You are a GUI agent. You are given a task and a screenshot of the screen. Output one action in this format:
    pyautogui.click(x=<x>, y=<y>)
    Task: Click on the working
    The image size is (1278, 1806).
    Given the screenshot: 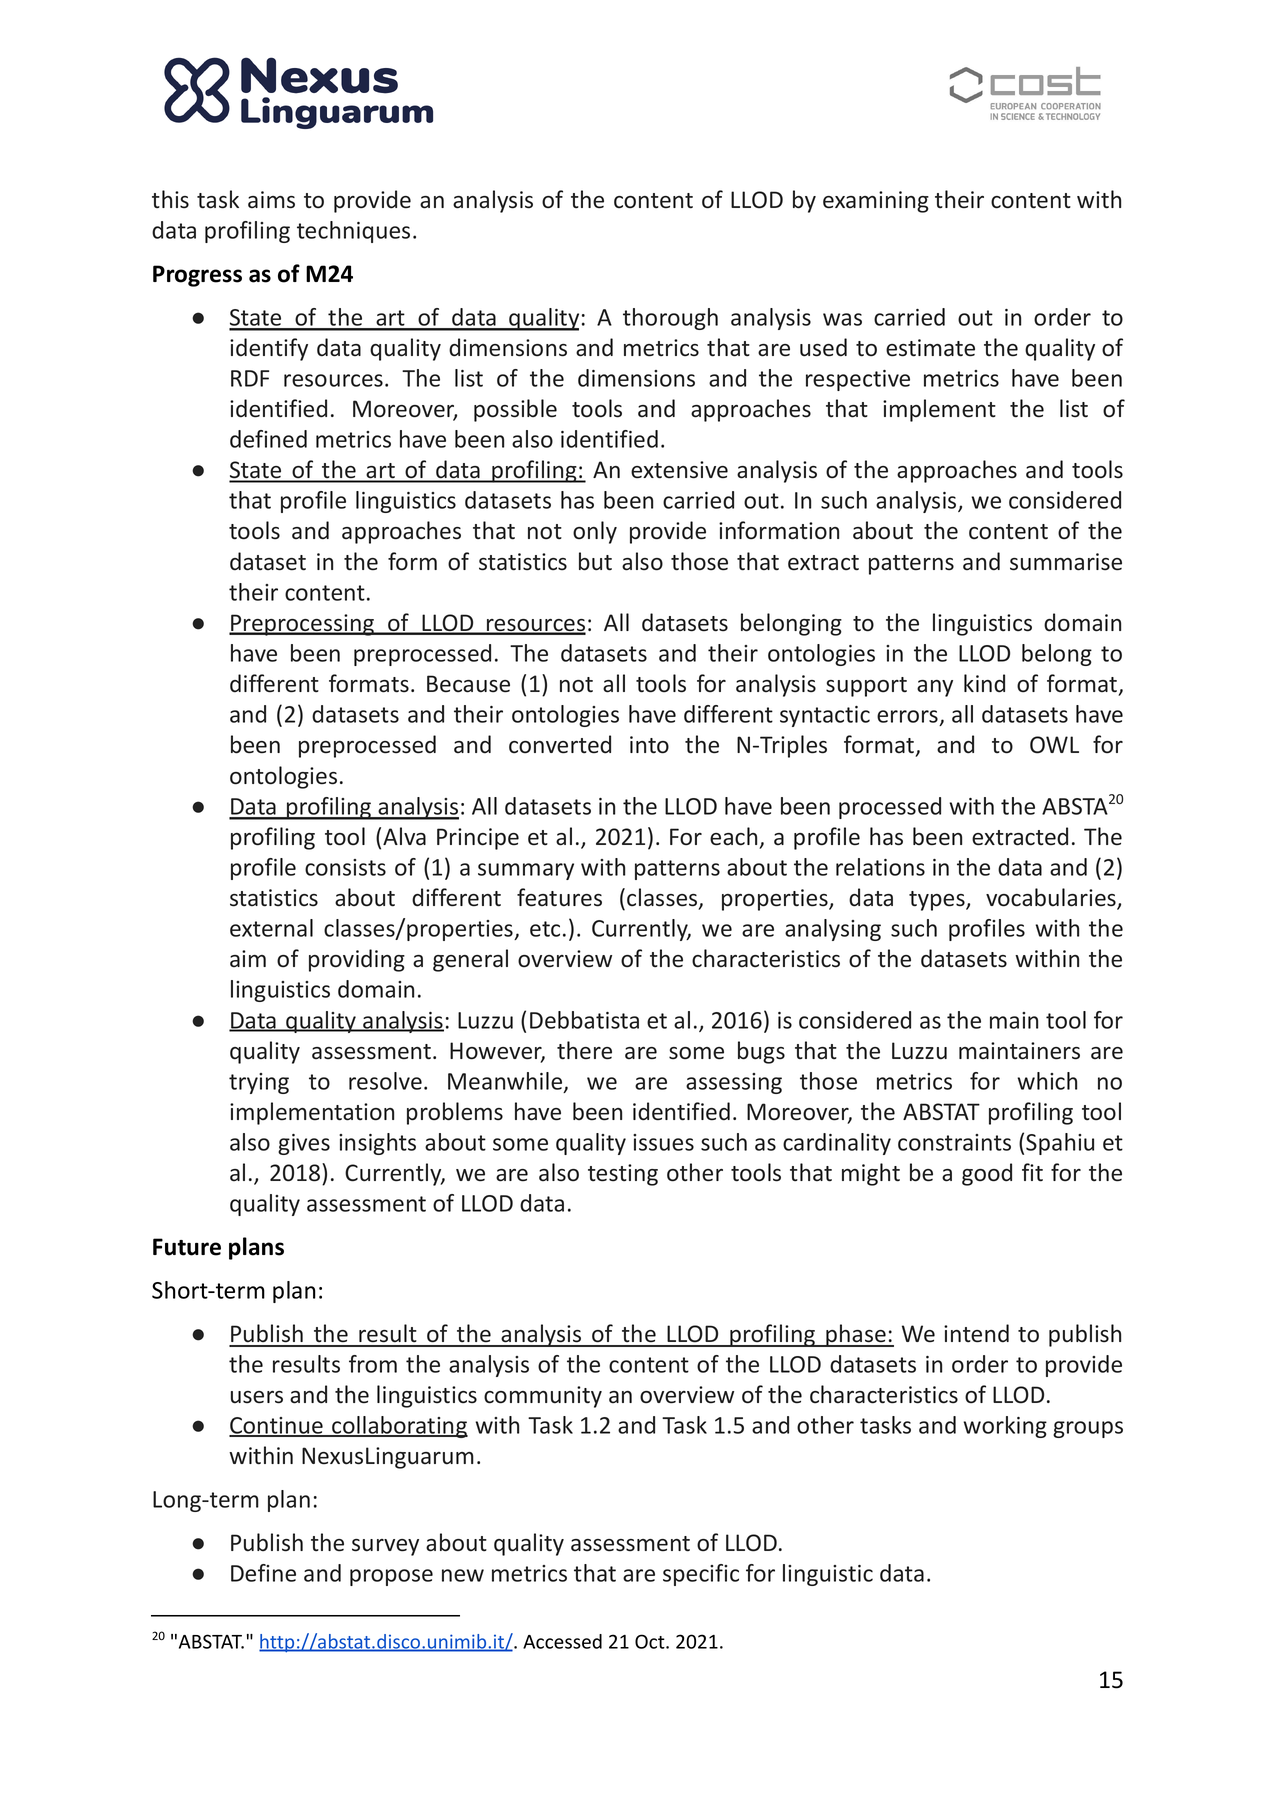 What is the action you would take?
    pyautogui.click(x=1005, y=1427)
